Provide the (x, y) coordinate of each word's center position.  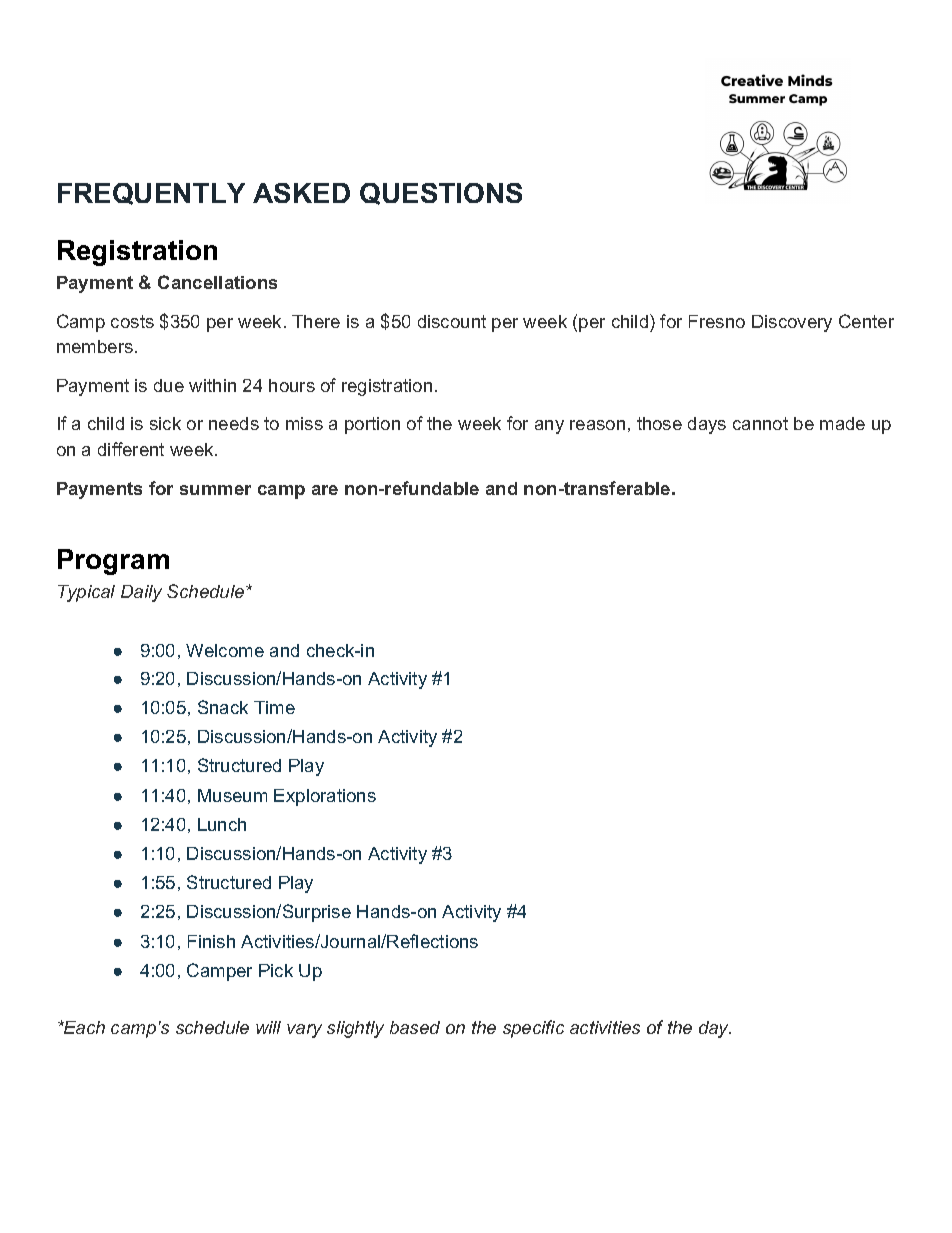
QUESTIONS (441, 194)
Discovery (792, 323)
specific (533, 1029)
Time (274, 707)
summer (215, 490)
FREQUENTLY (151, 194)
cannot (760, 423)
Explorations (325, 797)
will (268, 1027)
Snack (223, 707)
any (549, 427)
